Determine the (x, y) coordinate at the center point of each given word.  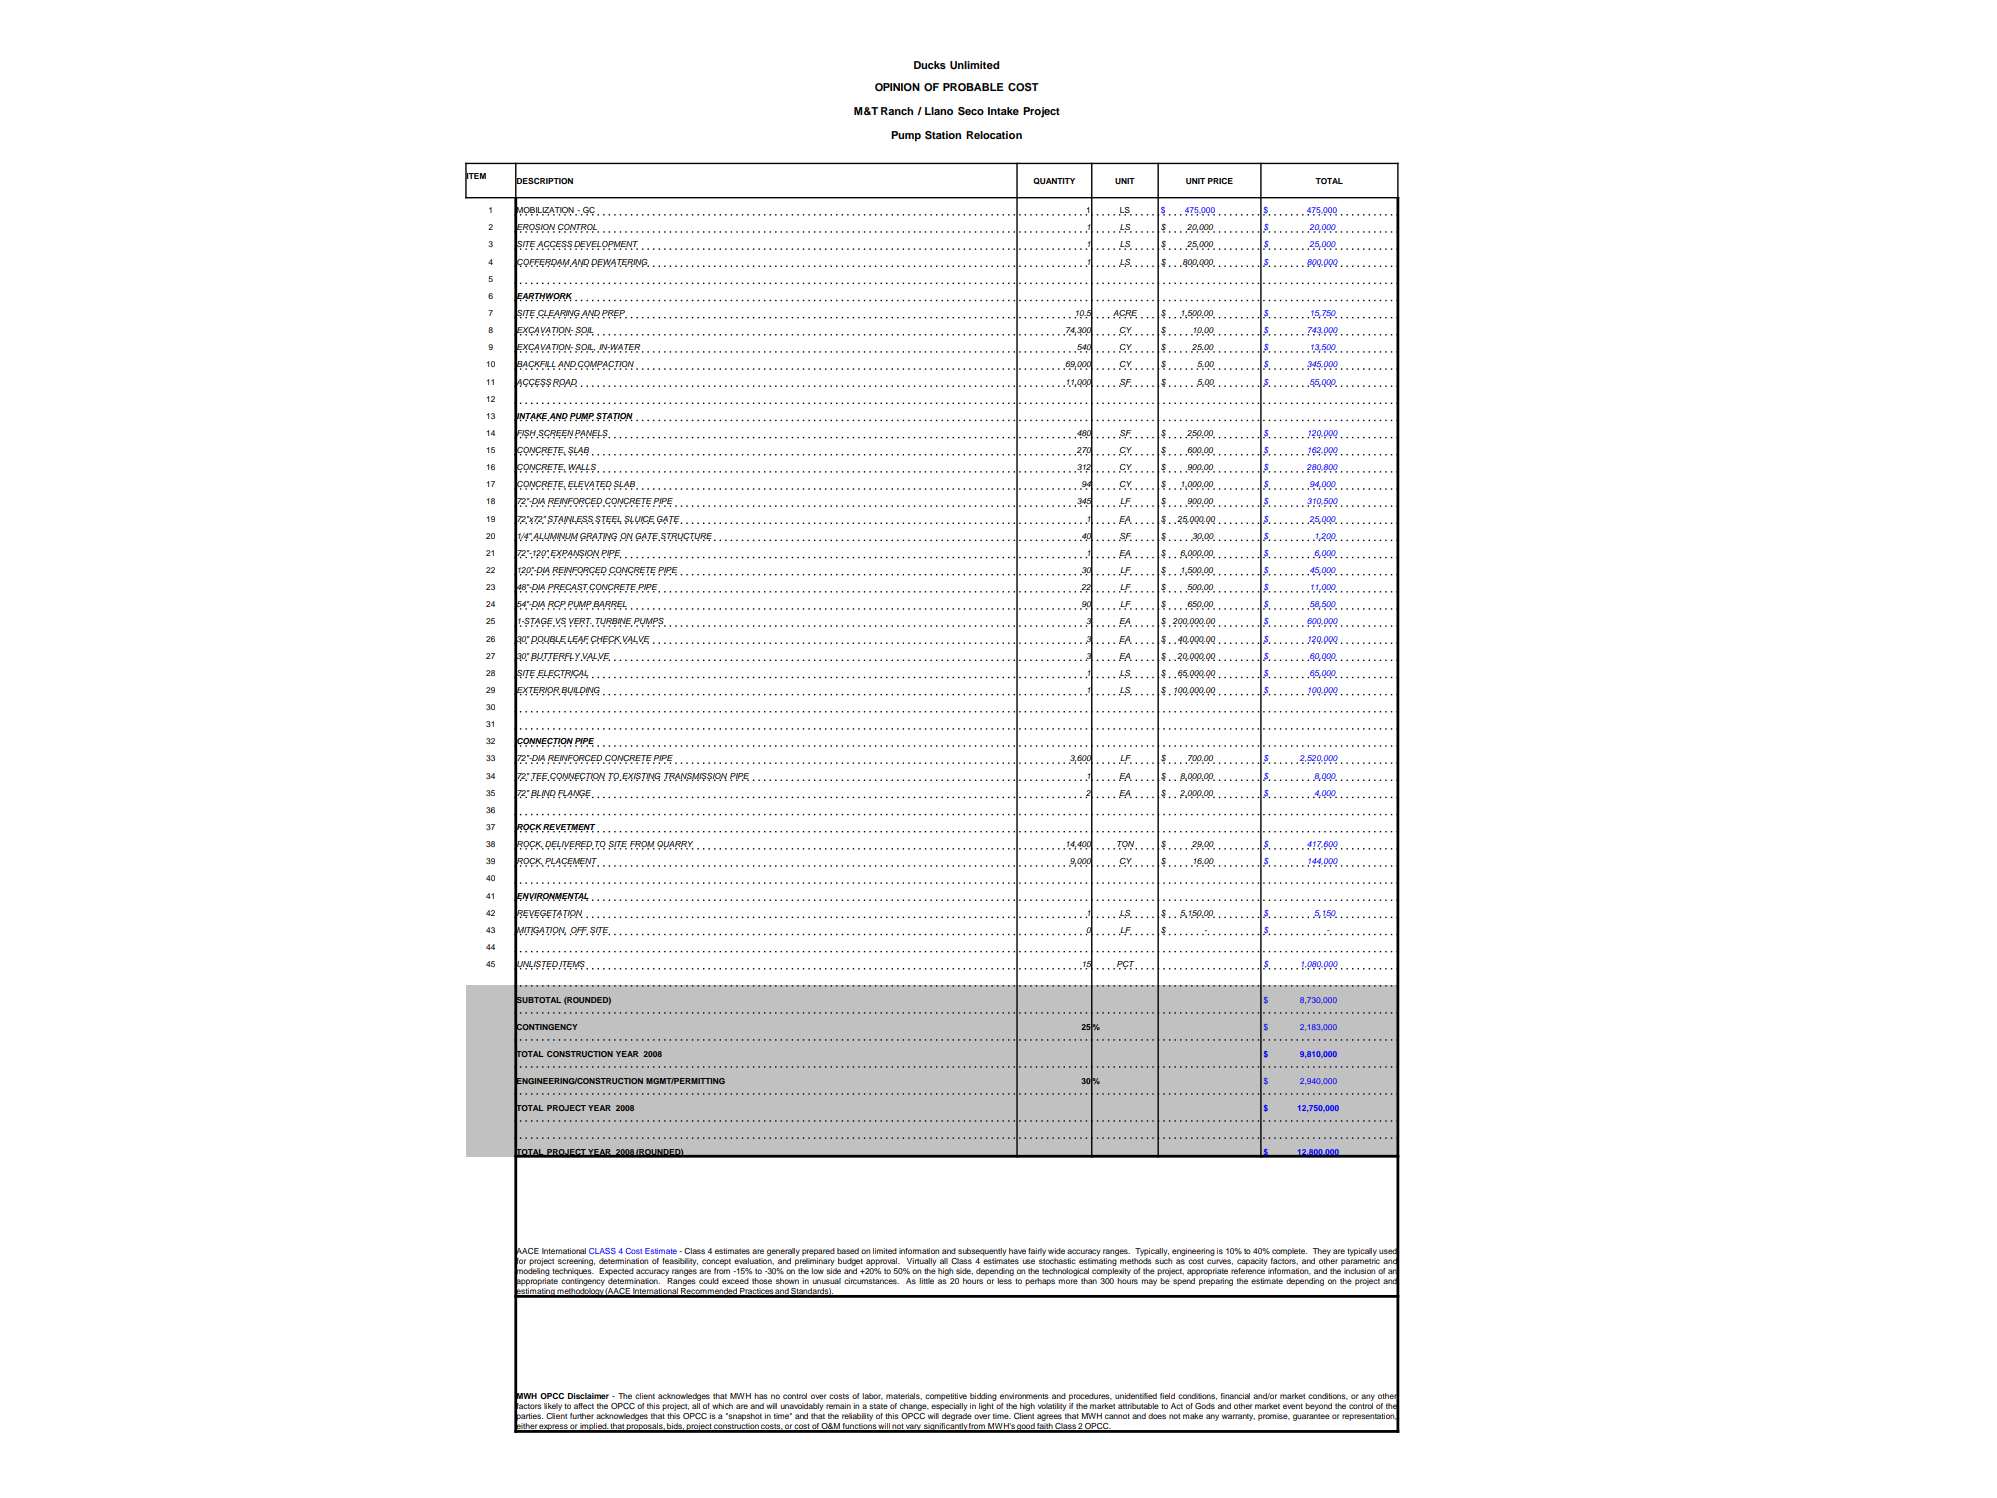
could (709, 1281)
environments (1024, 1396)
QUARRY (675, 845)
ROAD (565, 383)
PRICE (1220, 181)
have (1017, 1251)
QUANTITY (1054, 181)
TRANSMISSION (695, 777)
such (1164, 1261)
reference (1248, 1271)
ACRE (1125, 314)
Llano (939, 111)
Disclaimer (588, 1396)
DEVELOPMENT (606, 245)
